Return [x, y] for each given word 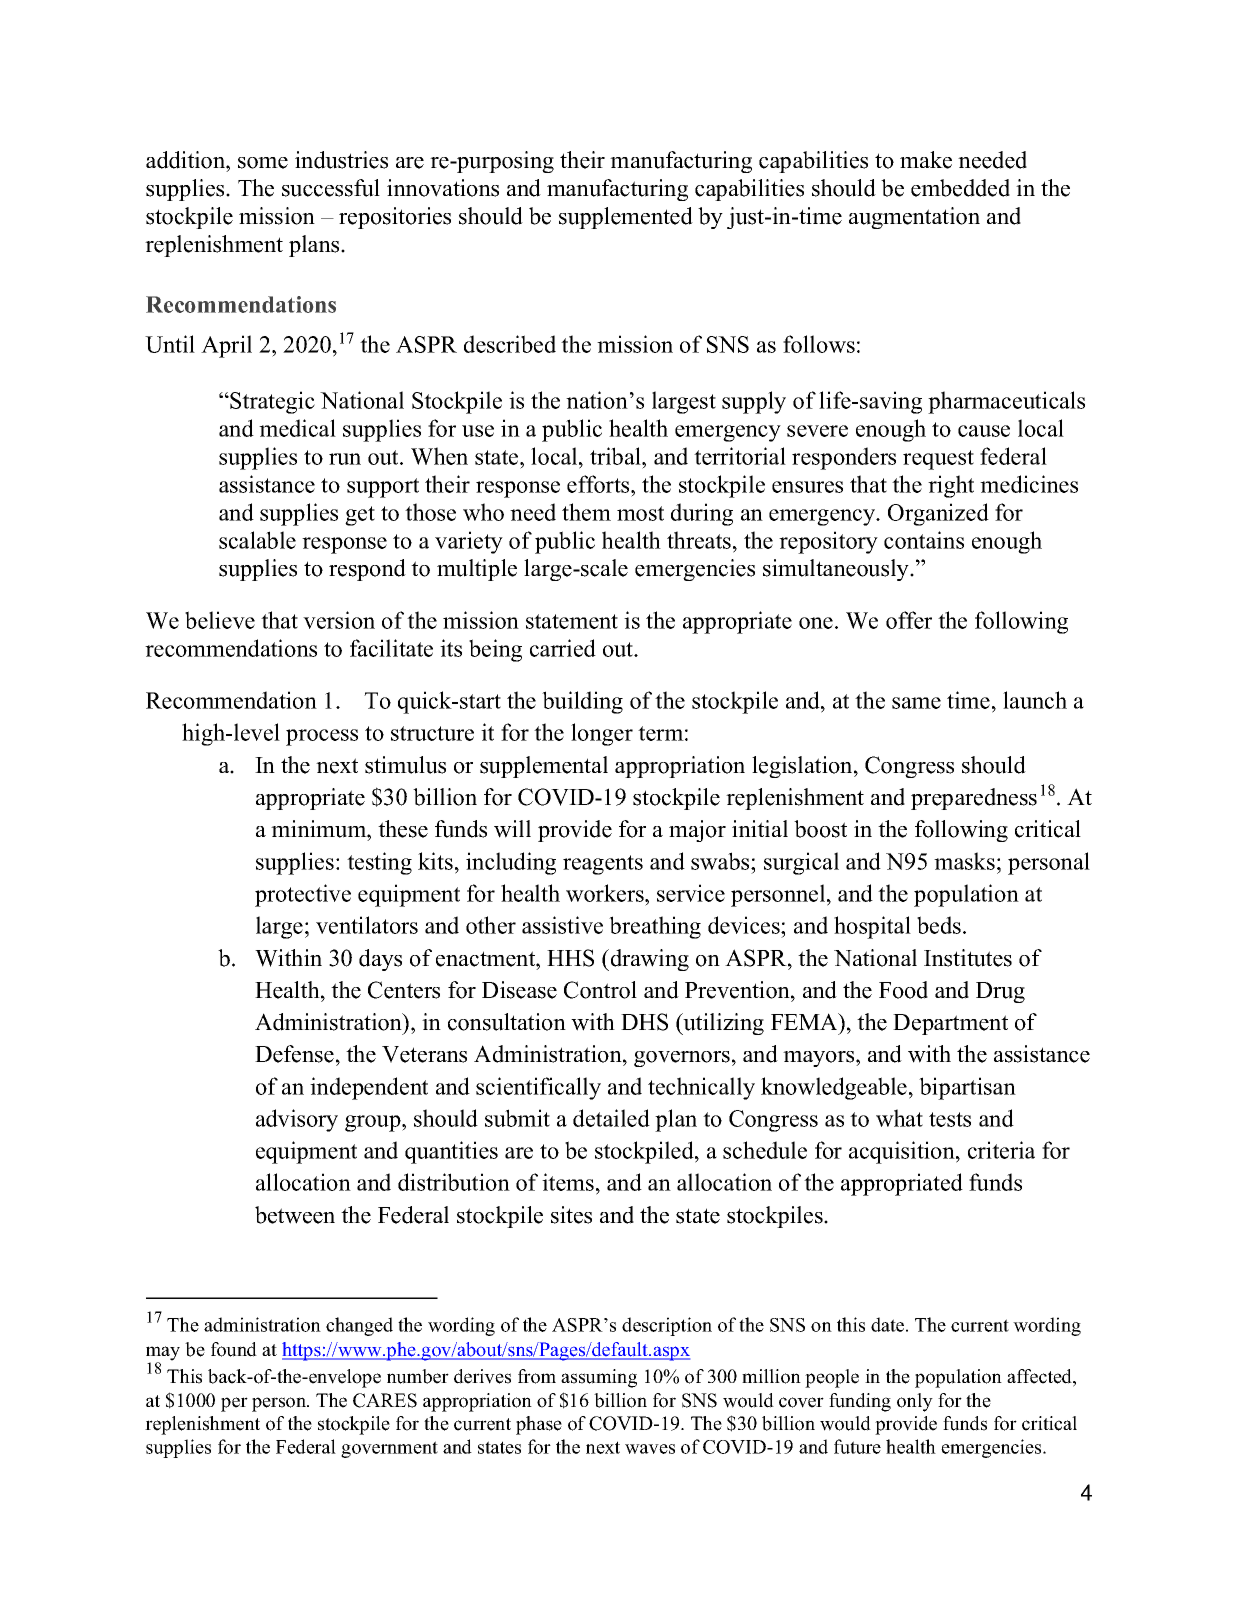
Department [950, 1024]
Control [600, 990]
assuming [599, 1378]
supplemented [626, 218]
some [263, 163]
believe [220, 620]
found [234, 1349]
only [915, 1402]
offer [909, 620]
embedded [960, 188]
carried [563, 648]
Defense [294, 1054]
